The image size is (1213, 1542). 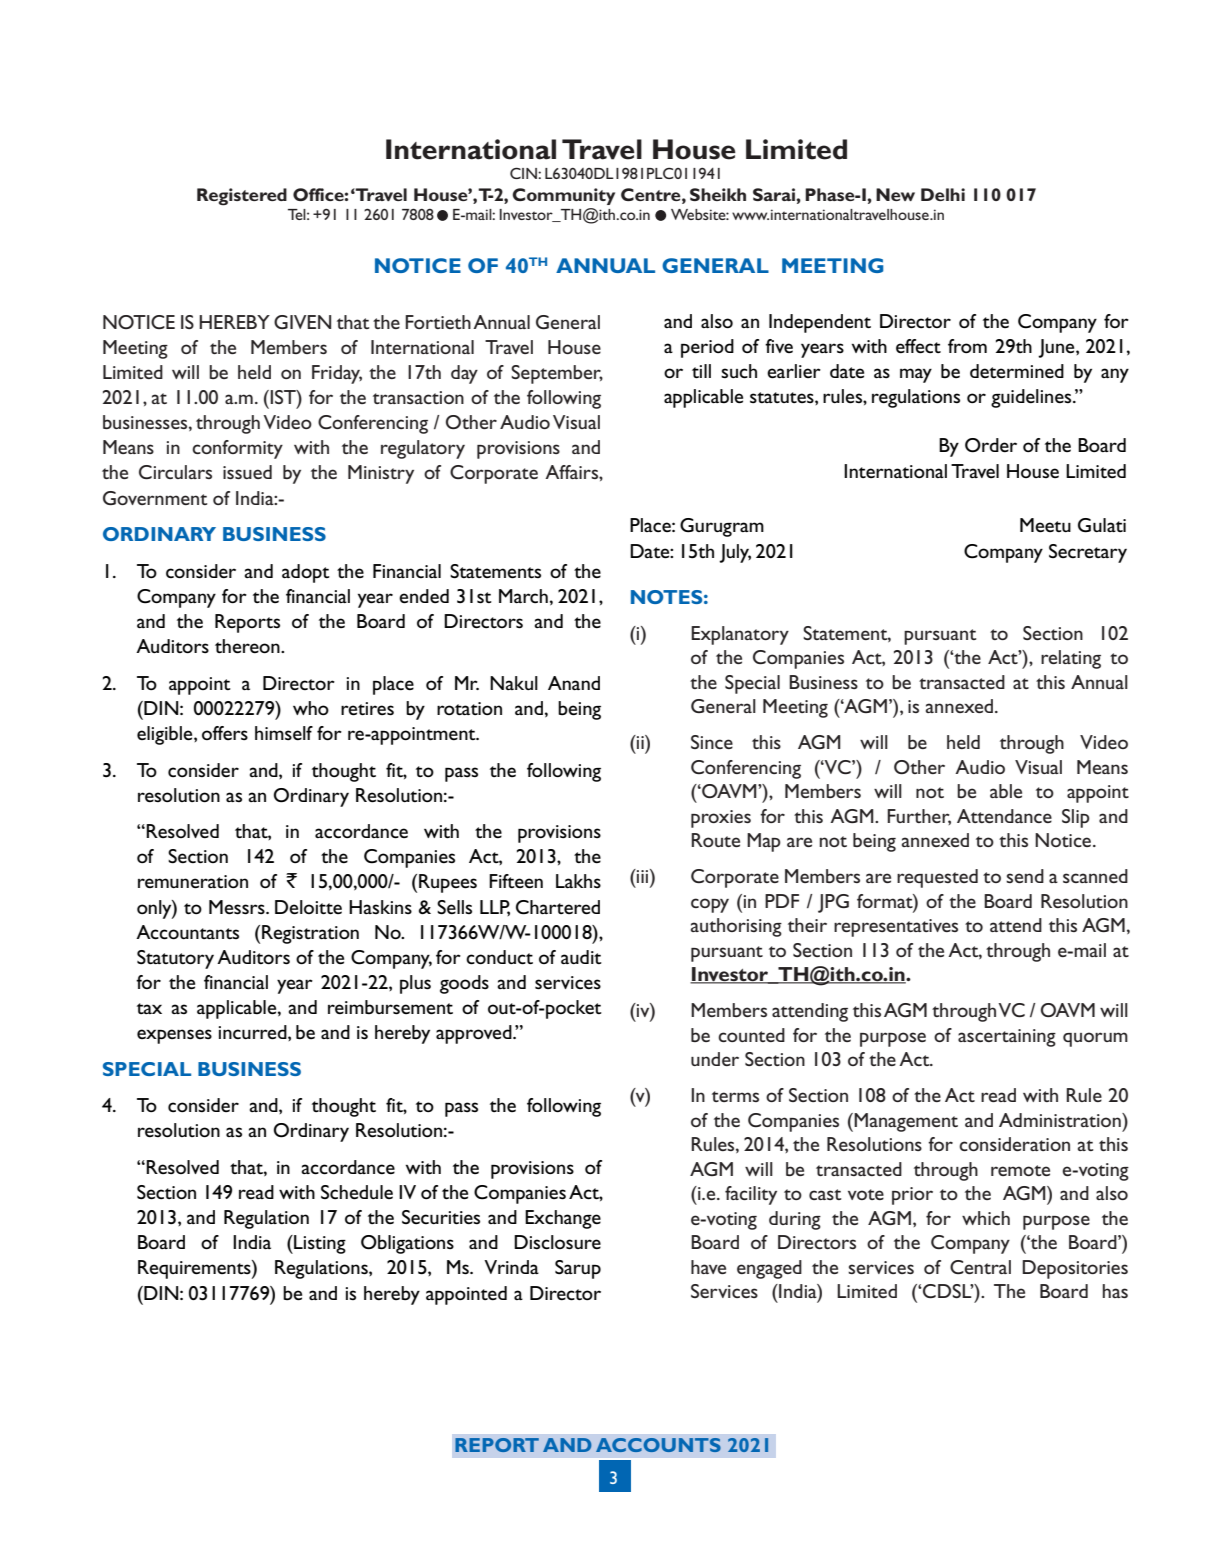 What do you see at coordinates (247, 472) in the image?
I see `issued` at bounding box center [247, 472].
